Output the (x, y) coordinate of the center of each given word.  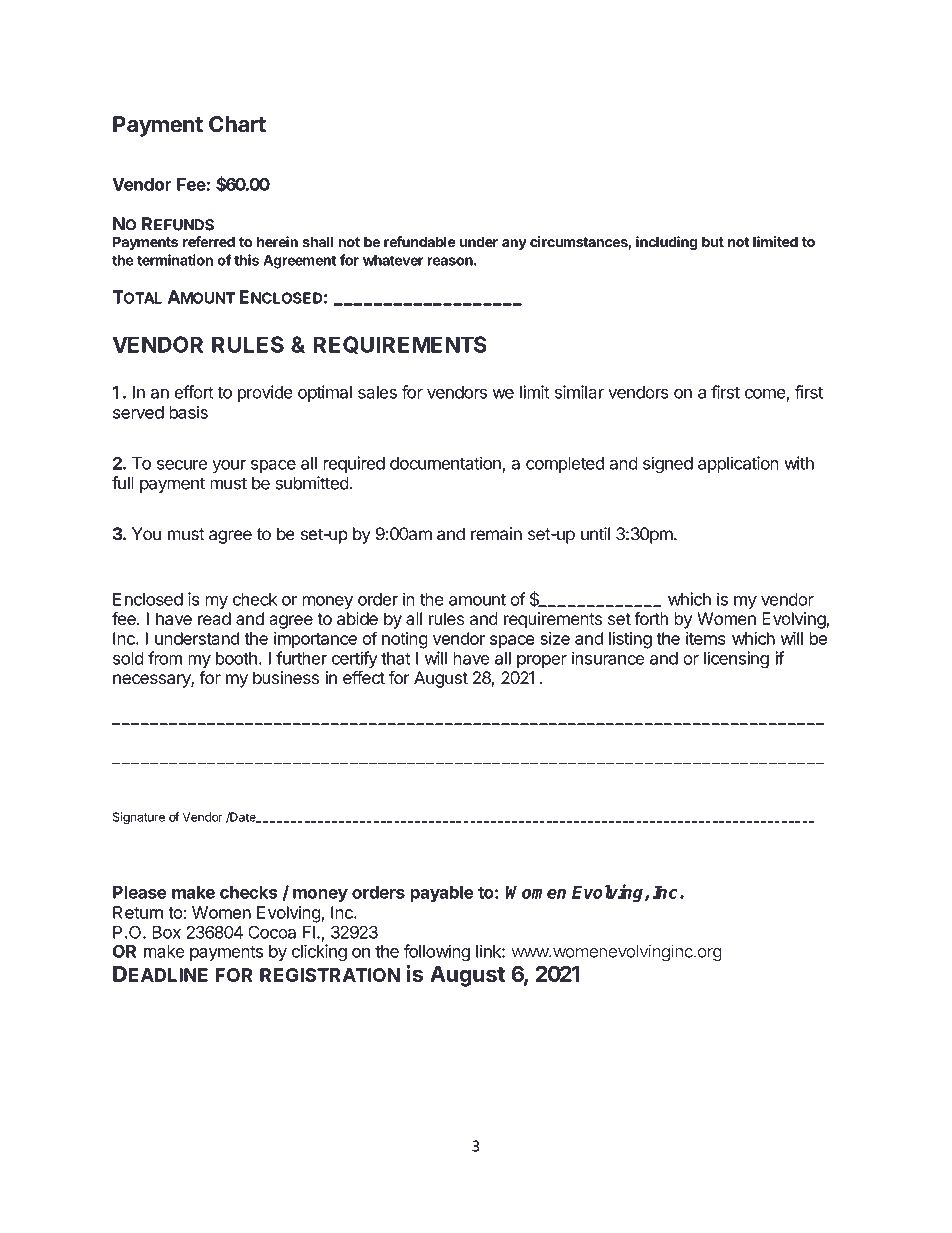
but (713, 242)
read (214, 618)
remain (496, 534)
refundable (420, 242)
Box (166, 932)
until (595, 533)
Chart (237, 124)
